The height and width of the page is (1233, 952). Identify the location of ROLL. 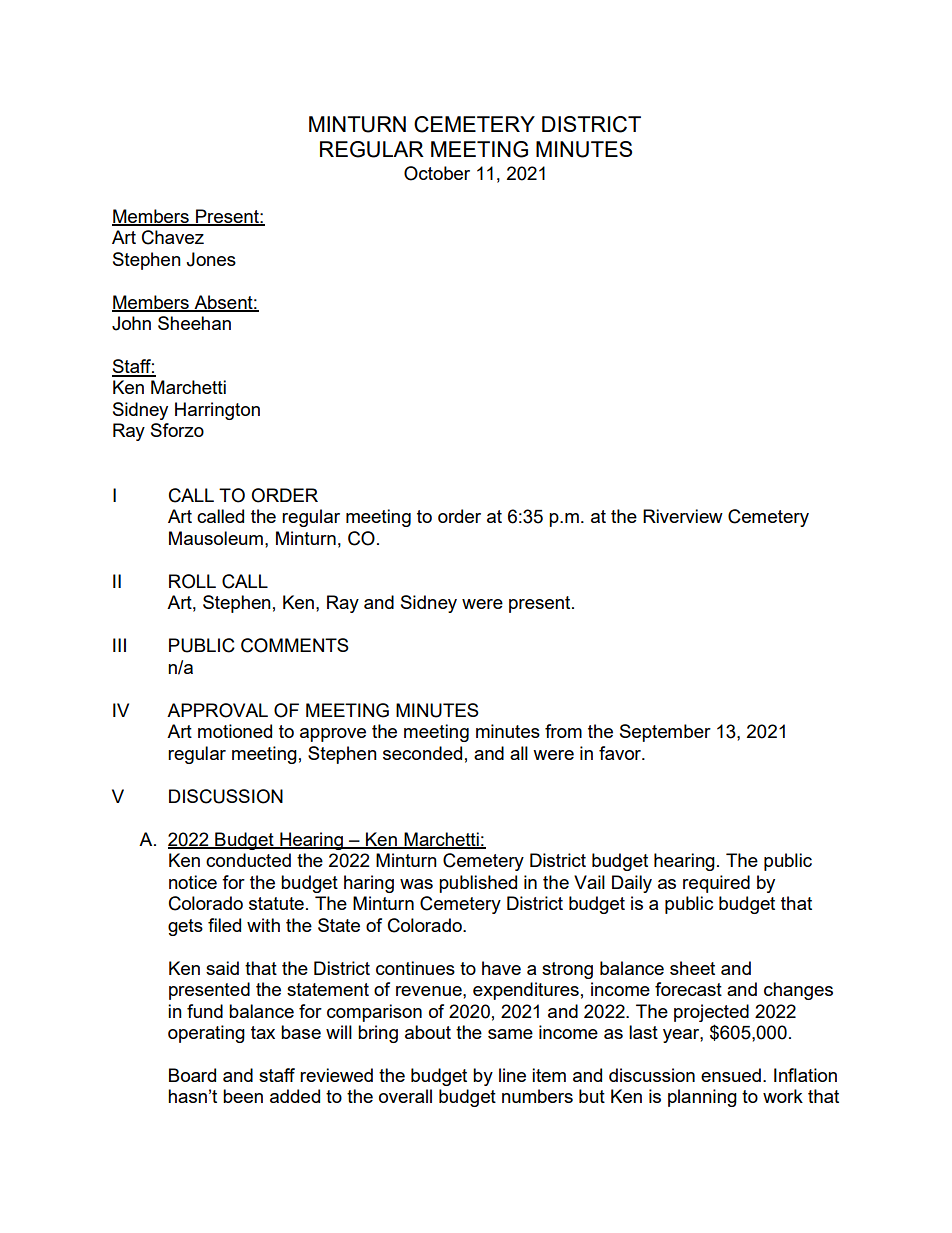
(192, 581).
